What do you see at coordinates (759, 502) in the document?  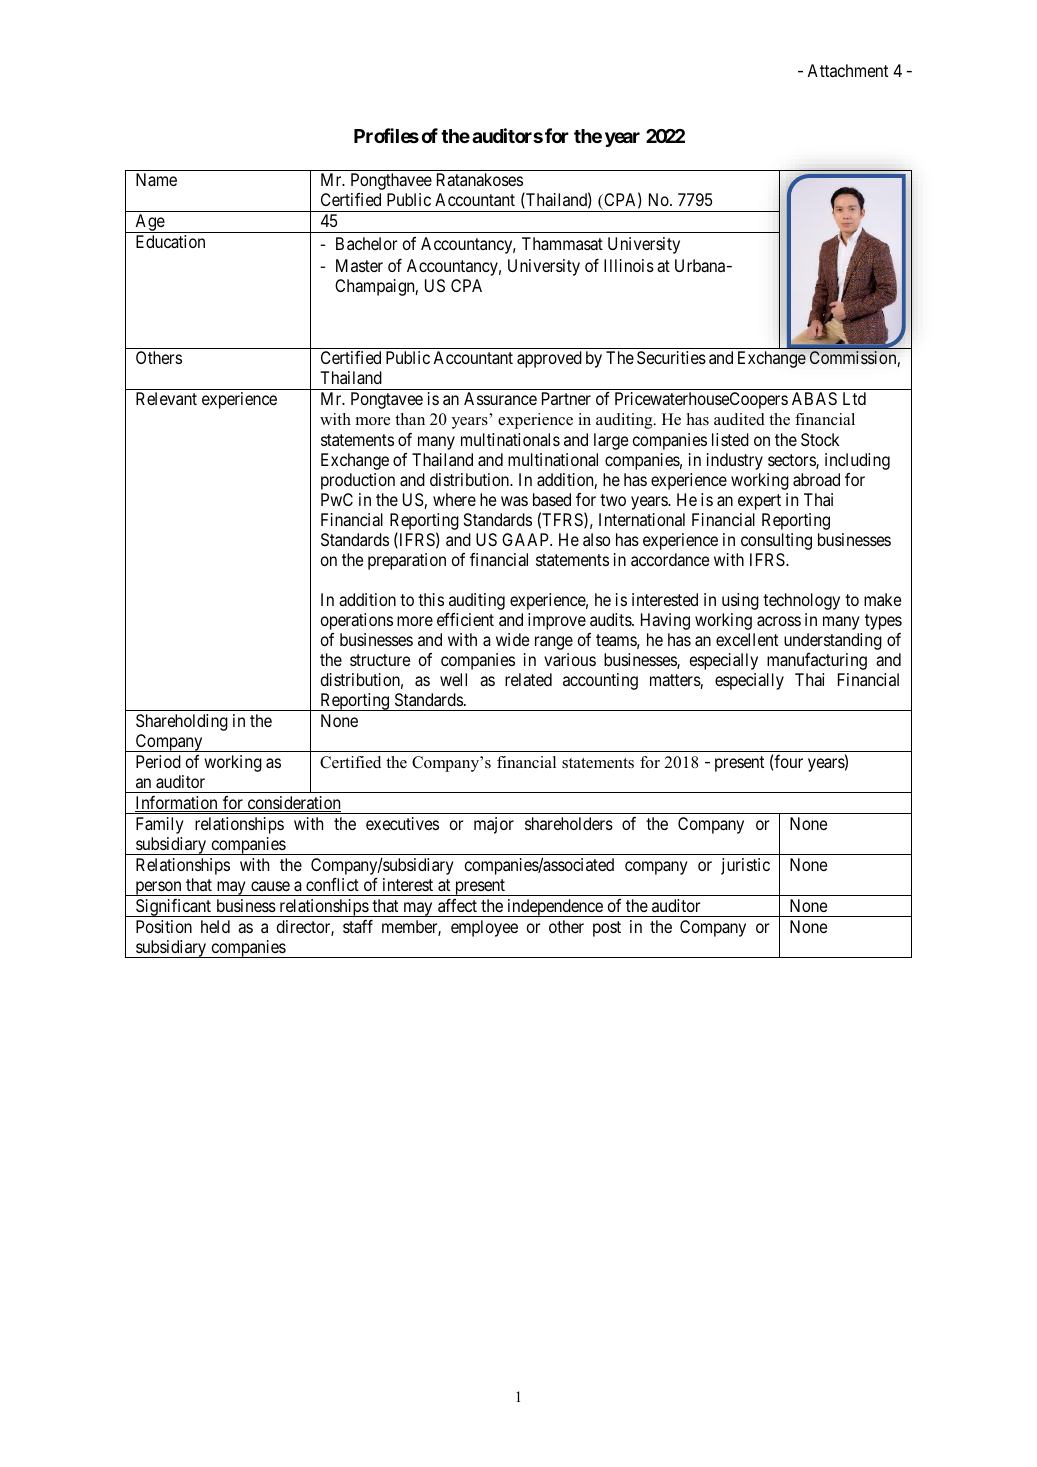 I see `expert` at bounding box center [759, 502].
